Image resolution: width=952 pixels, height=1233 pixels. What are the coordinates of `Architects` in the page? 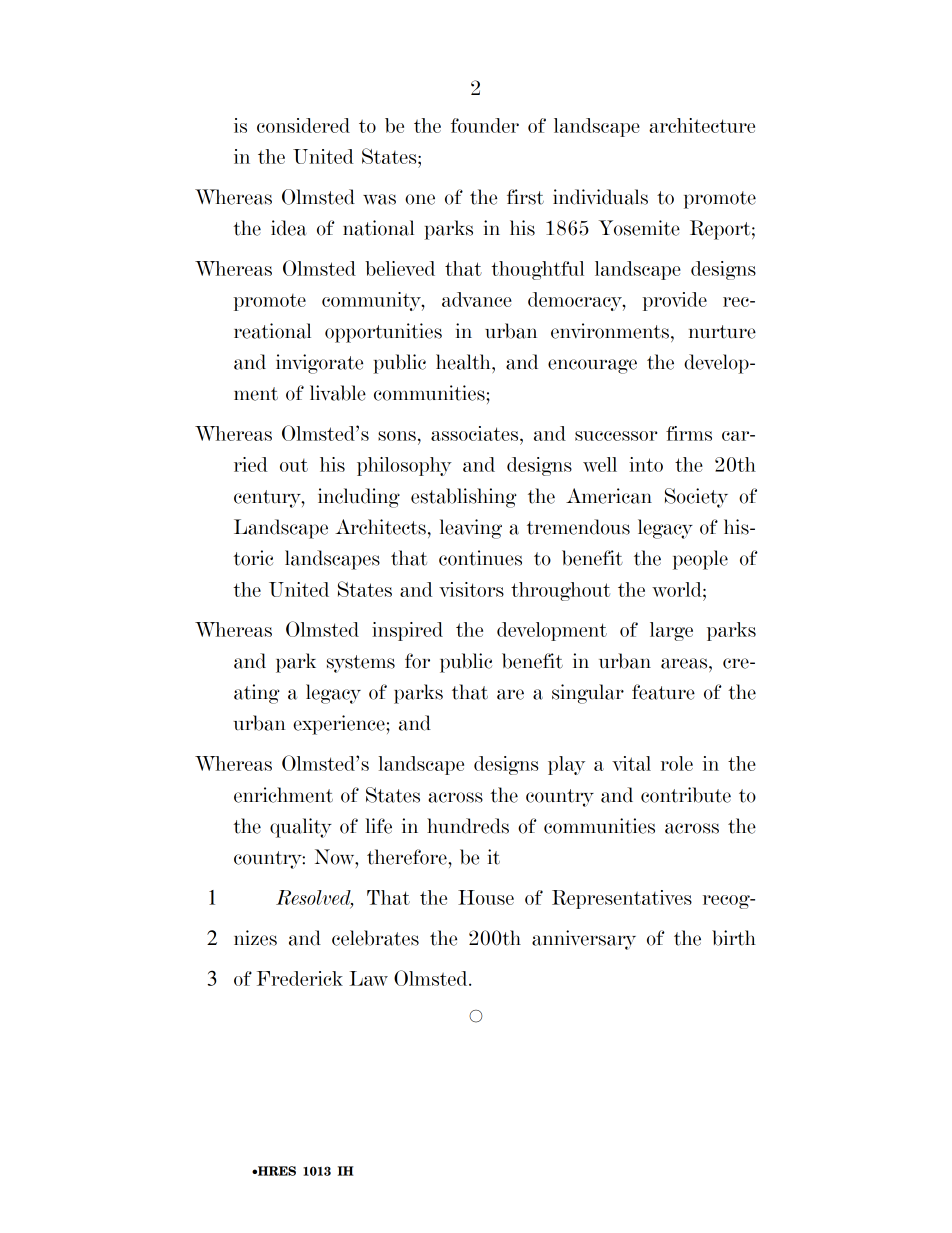 It's located at (380, 527).
